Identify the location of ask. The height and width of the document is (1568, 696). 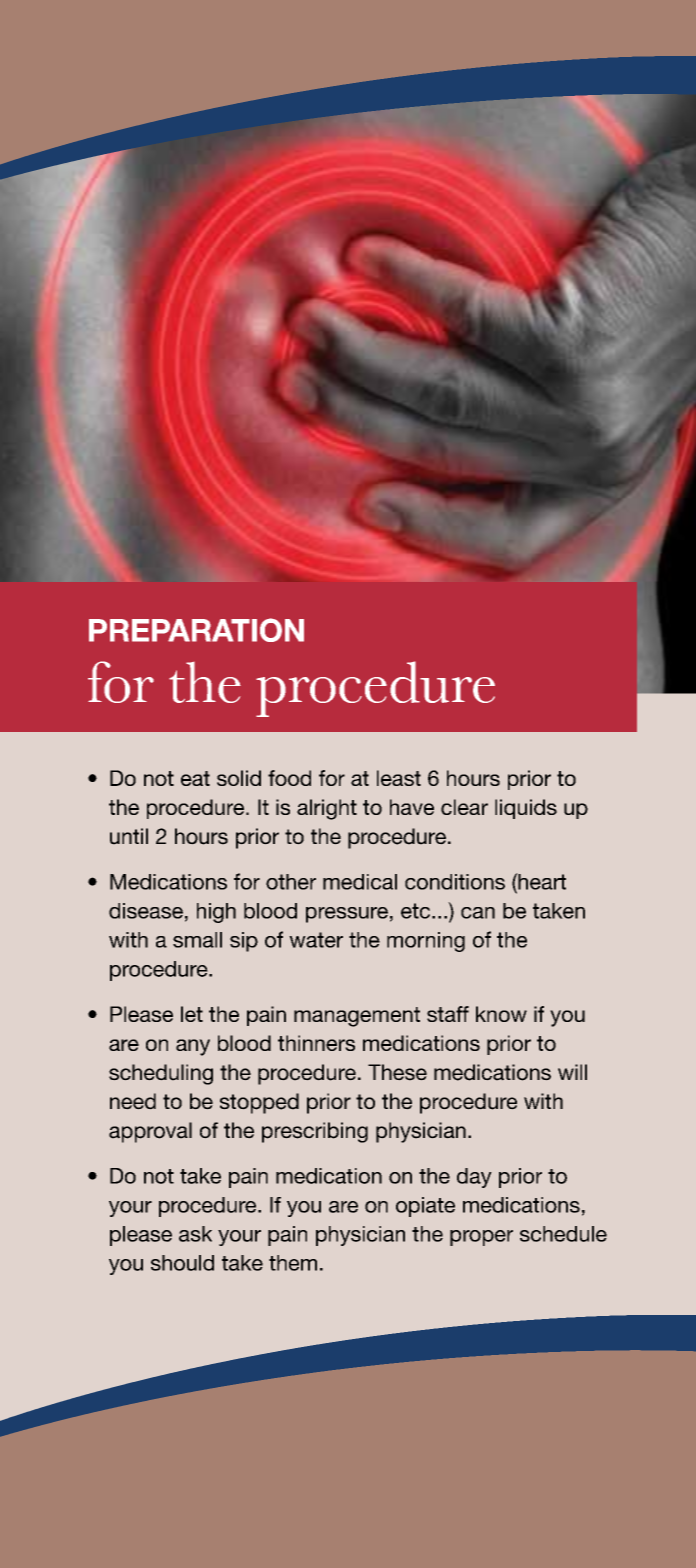
(195, 1234).
